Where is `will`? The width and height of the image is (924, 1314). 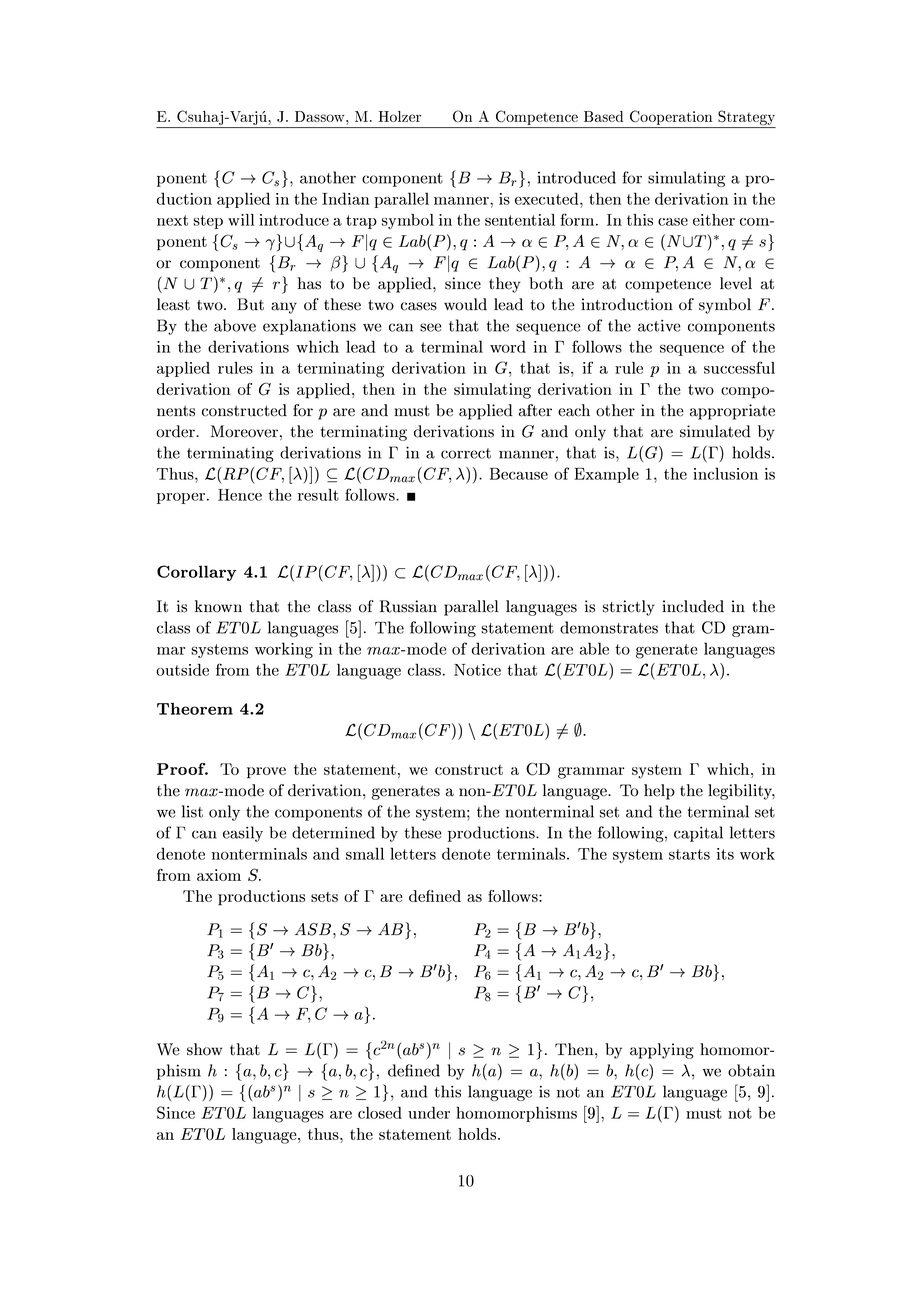 will is located at coordinates (241, 220).
